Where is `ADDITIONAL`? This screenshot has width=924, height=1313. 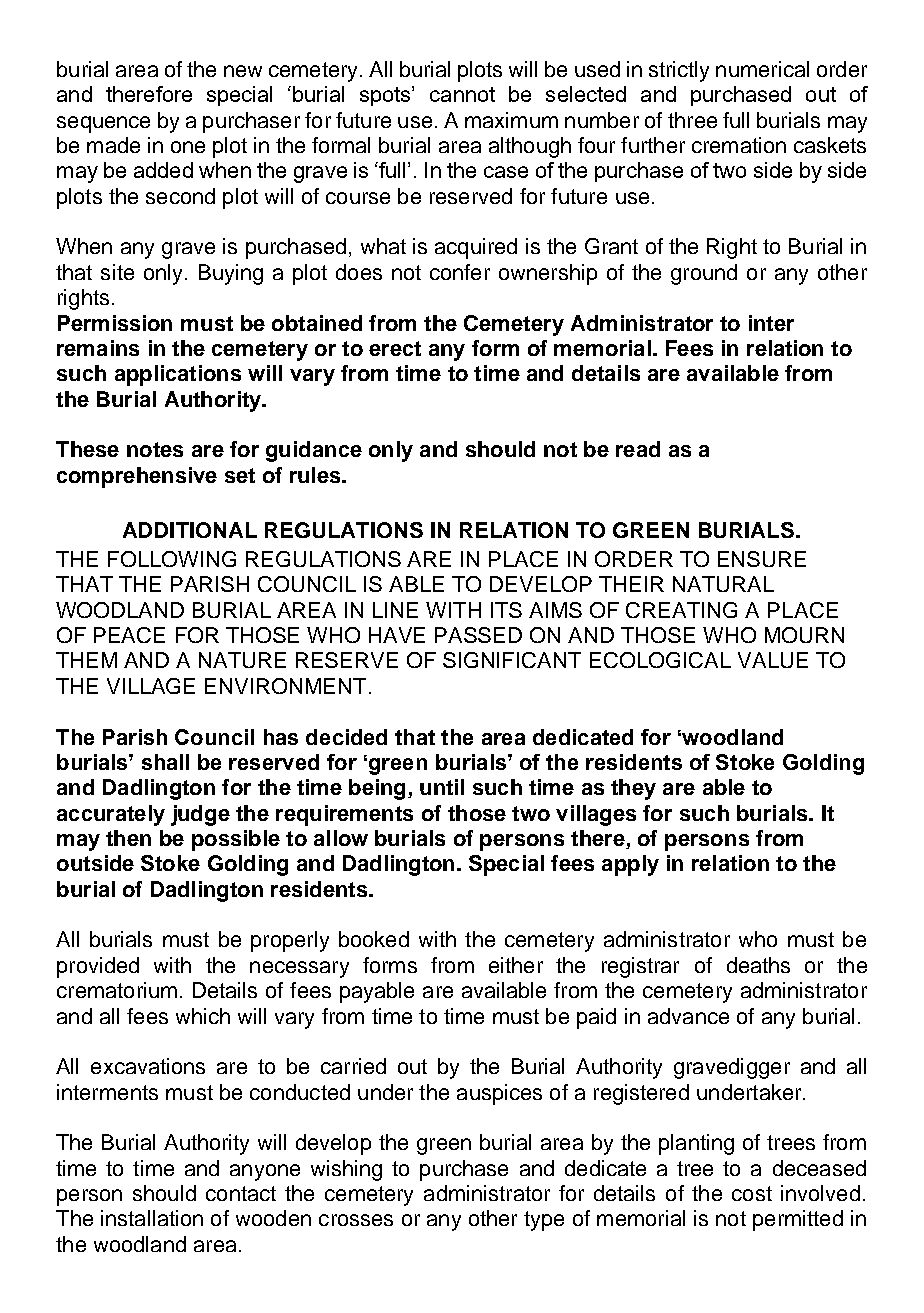 ADDITIONAL is located at coordinates (190, 530).
